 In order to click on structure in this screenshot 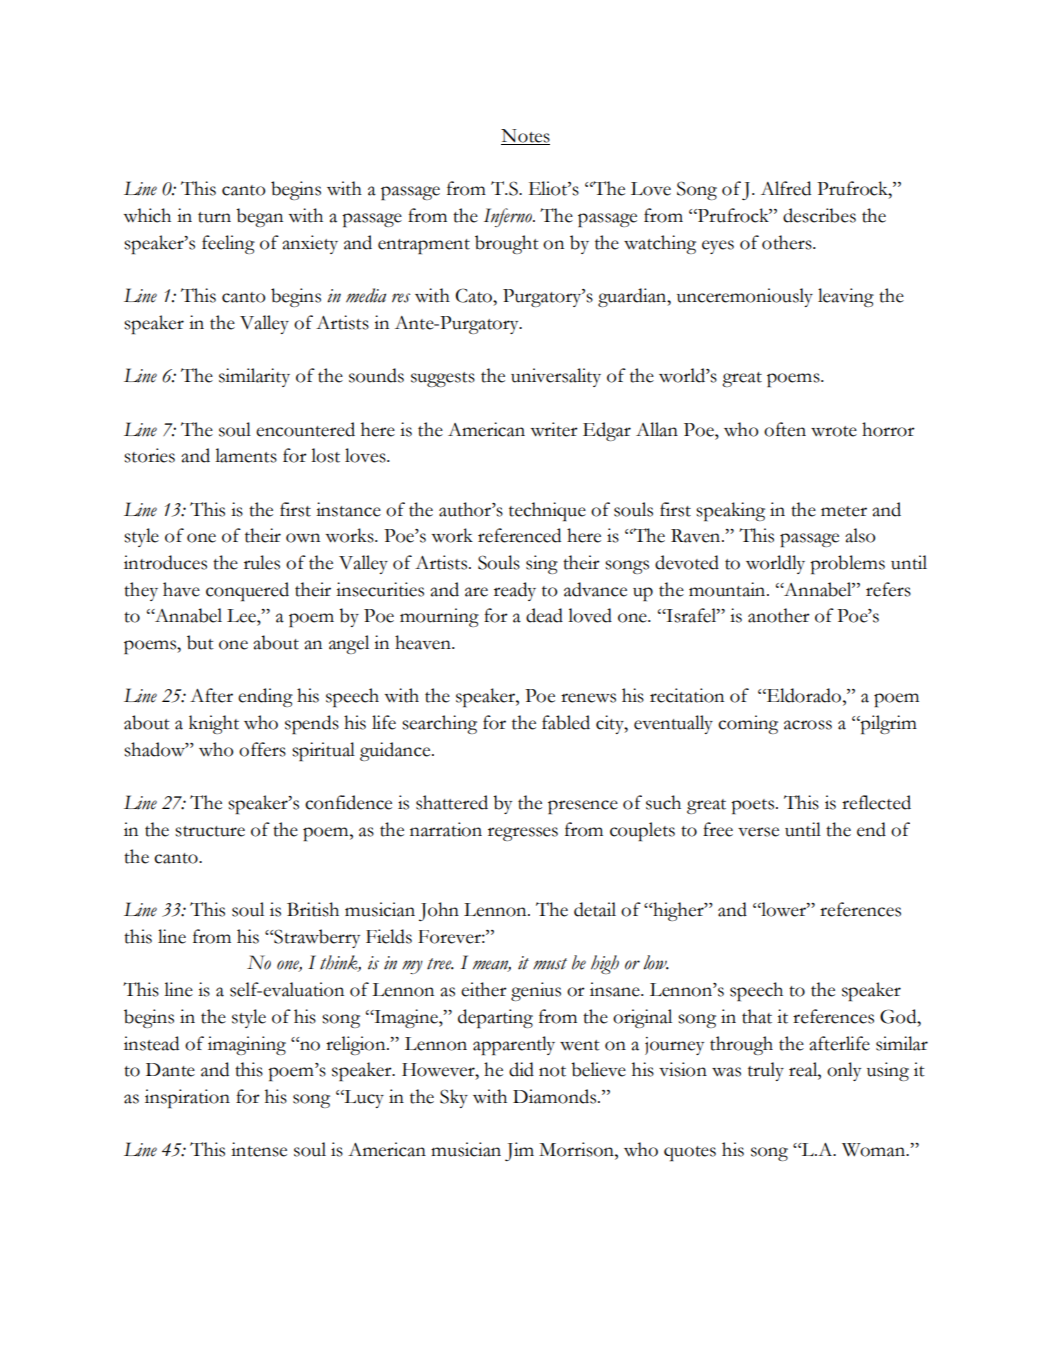, I will do `click(210, 831)`.
